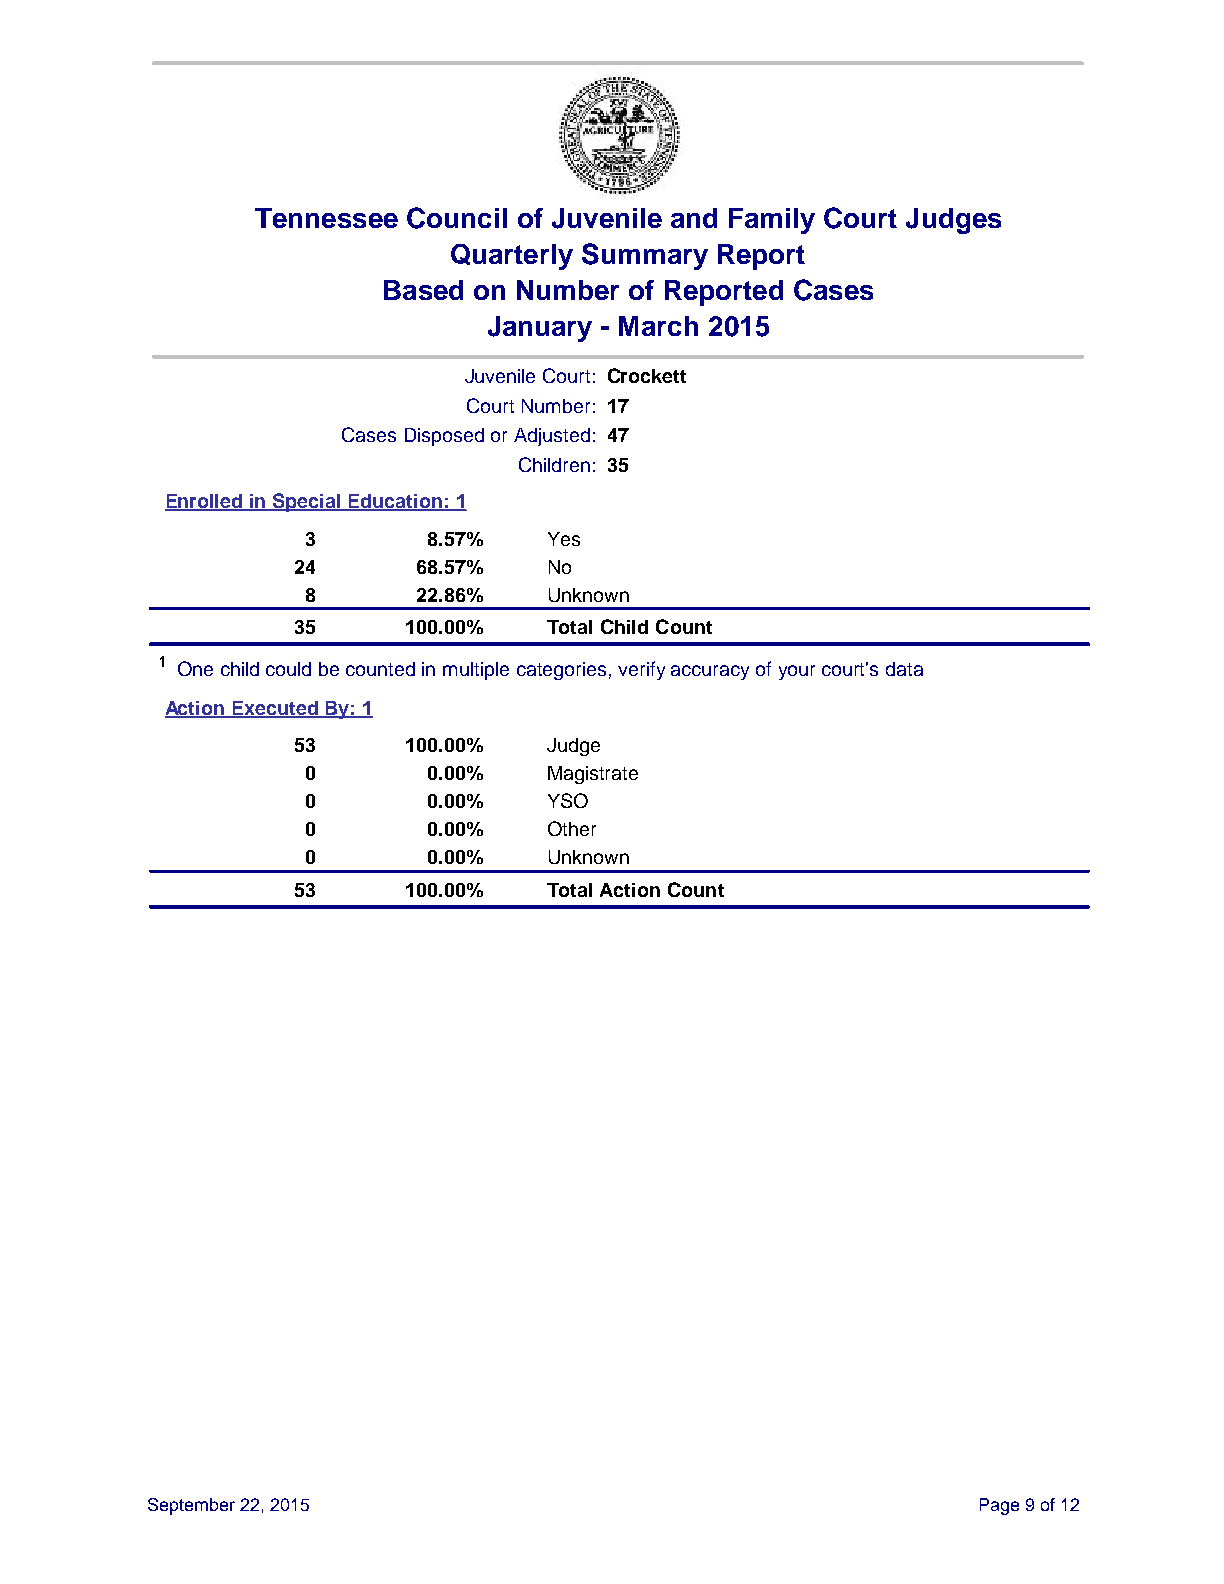 The image size is (1224, 1584). What do you see at coordinates (572, 828) in the screenshot?
I see `Other` at bounding box center [572, 828].
